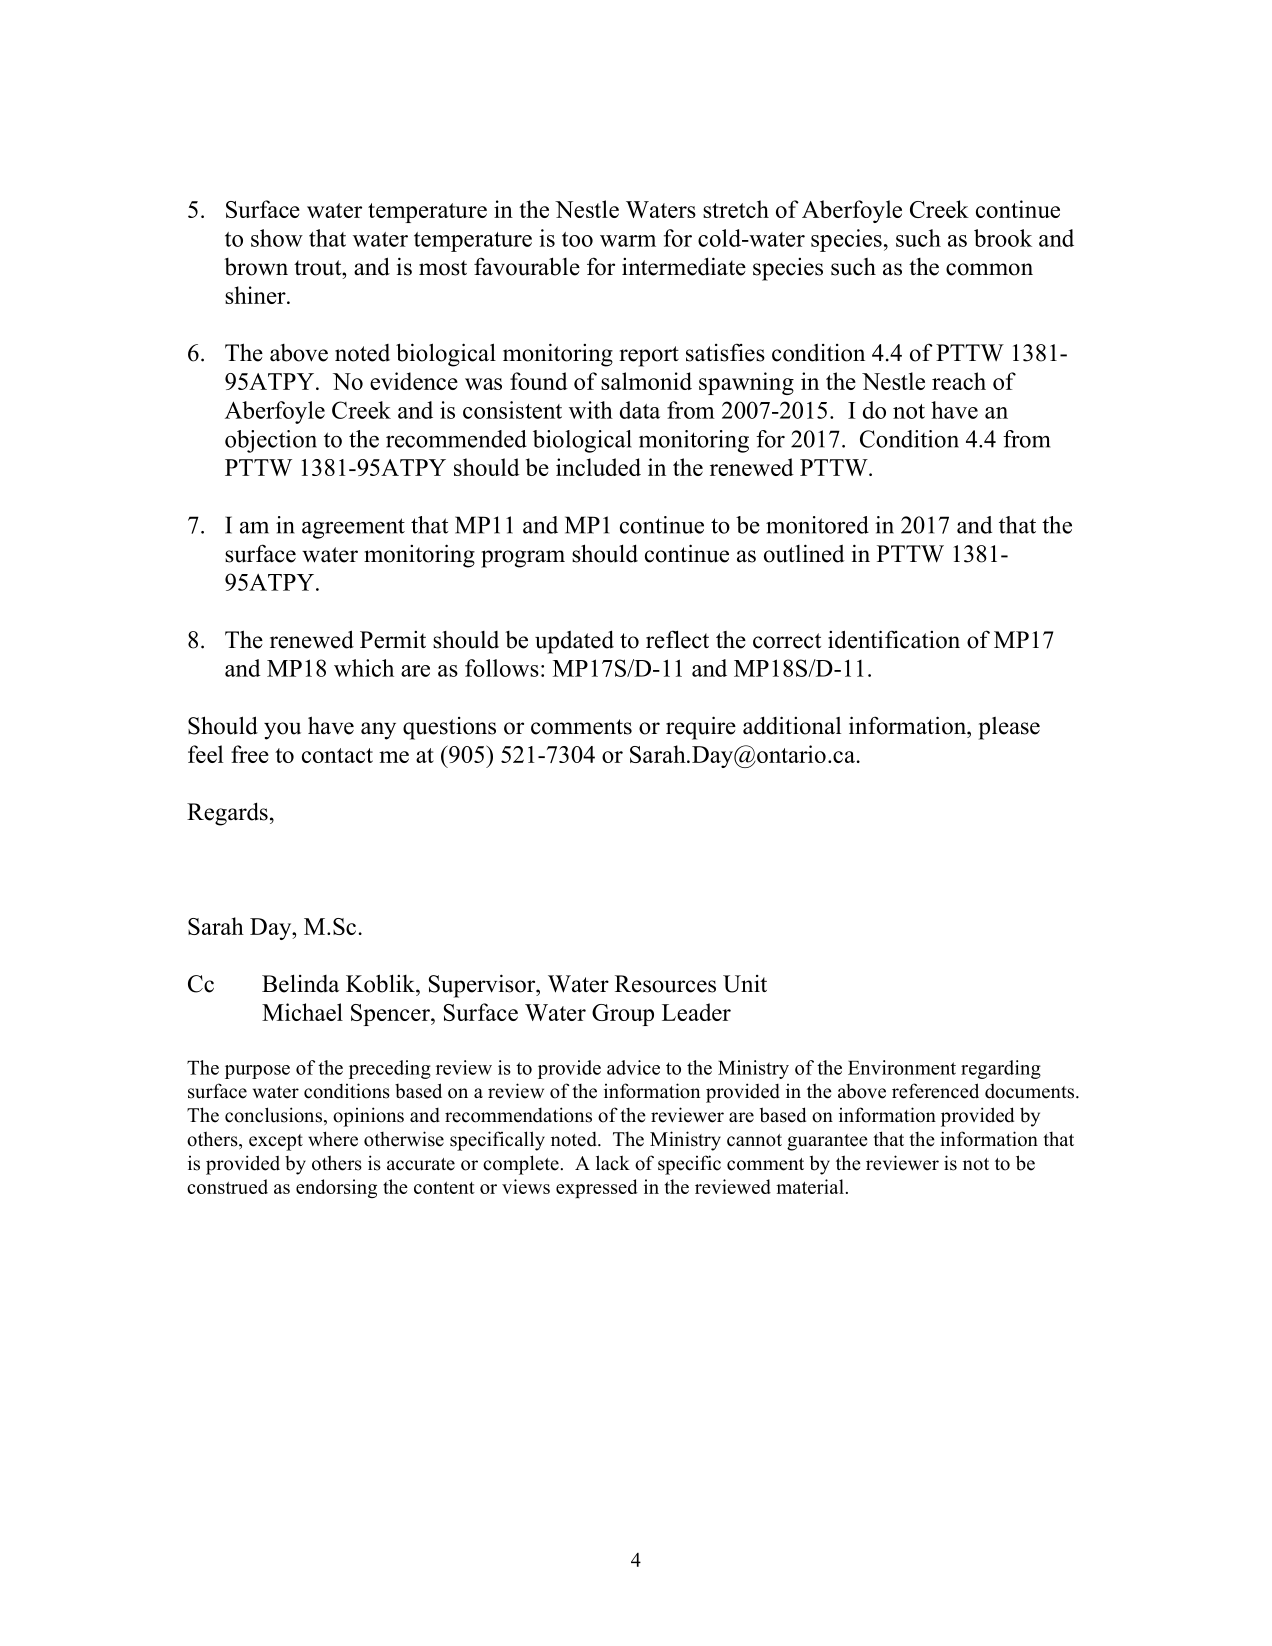 This image has width=1272, height=1646. I want to click on show, so click(277, 238).
